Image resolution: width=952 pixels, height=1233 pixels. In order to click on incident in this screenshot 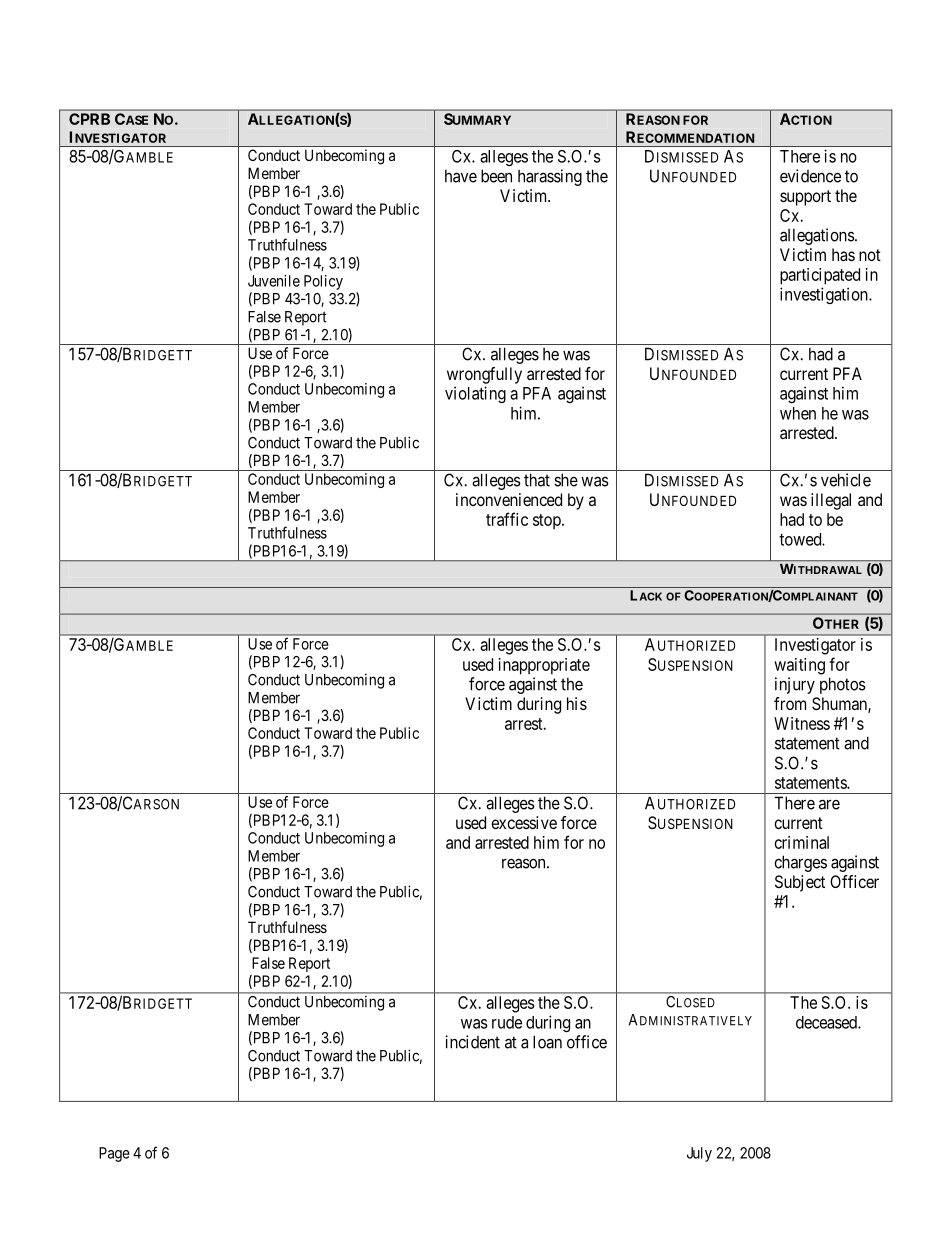, I will do `click(472, 1042)`.
